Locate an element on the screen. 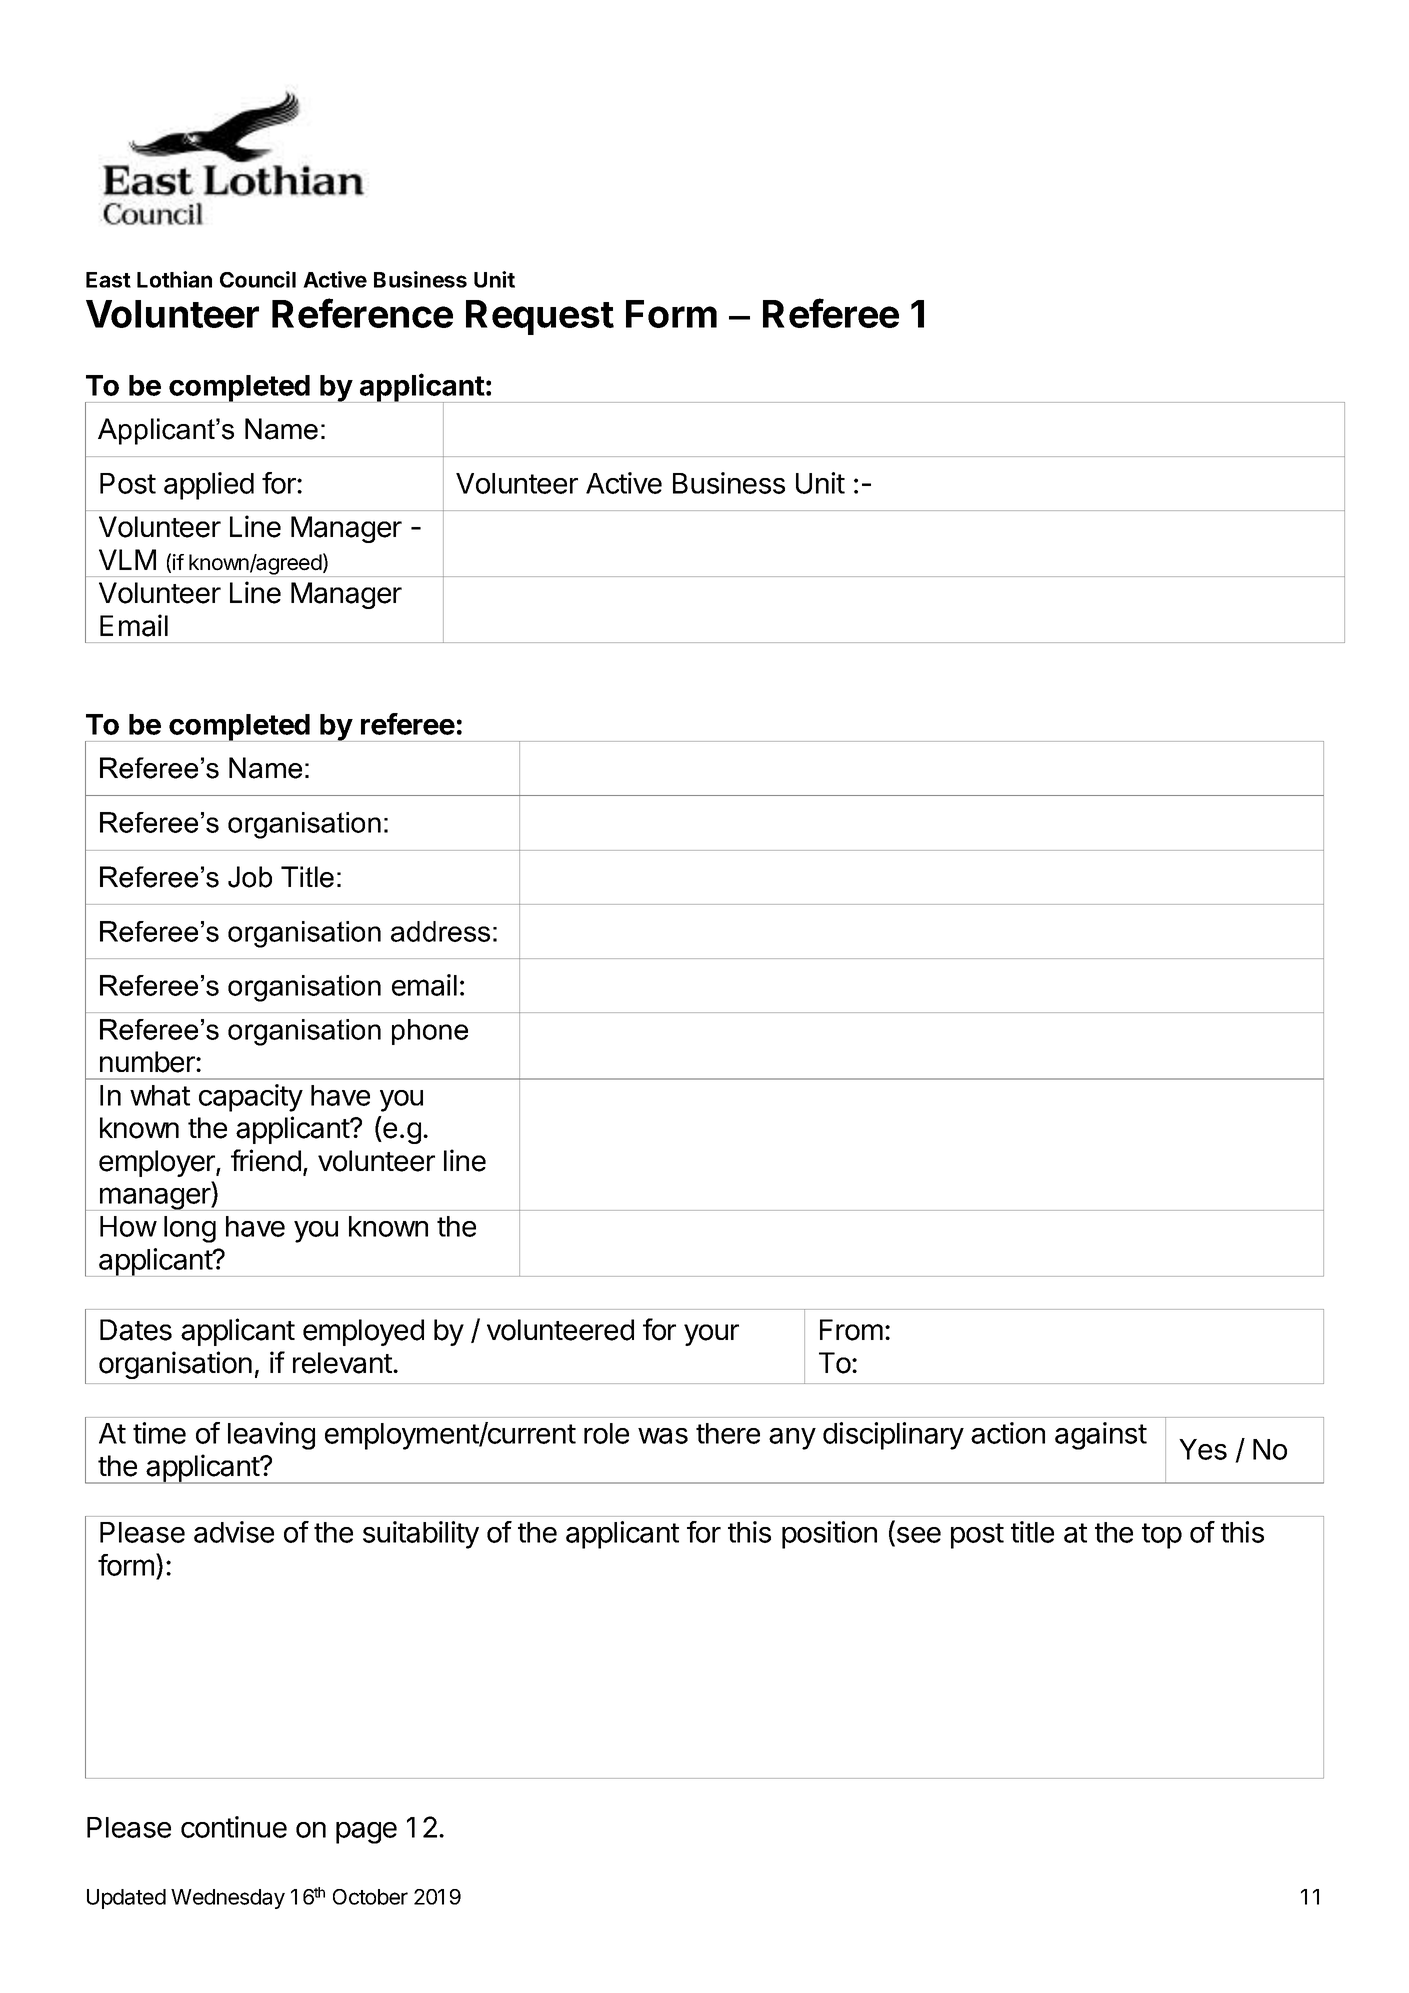 The width and height of the screenshot is (1409, 1993). page is located at coordinates (366, 1833).
